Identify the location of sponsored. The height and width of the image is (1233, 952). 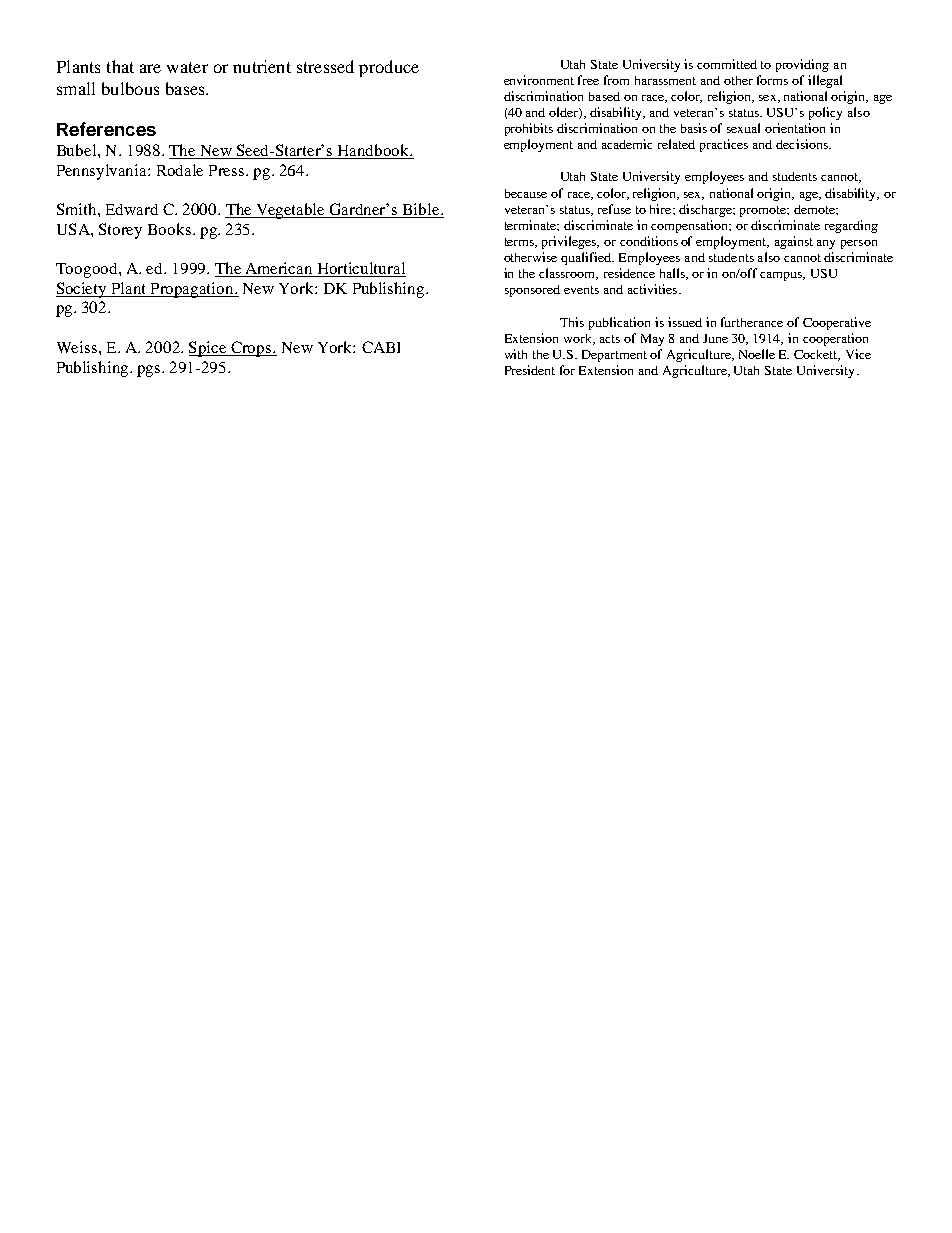
(532, 291).
